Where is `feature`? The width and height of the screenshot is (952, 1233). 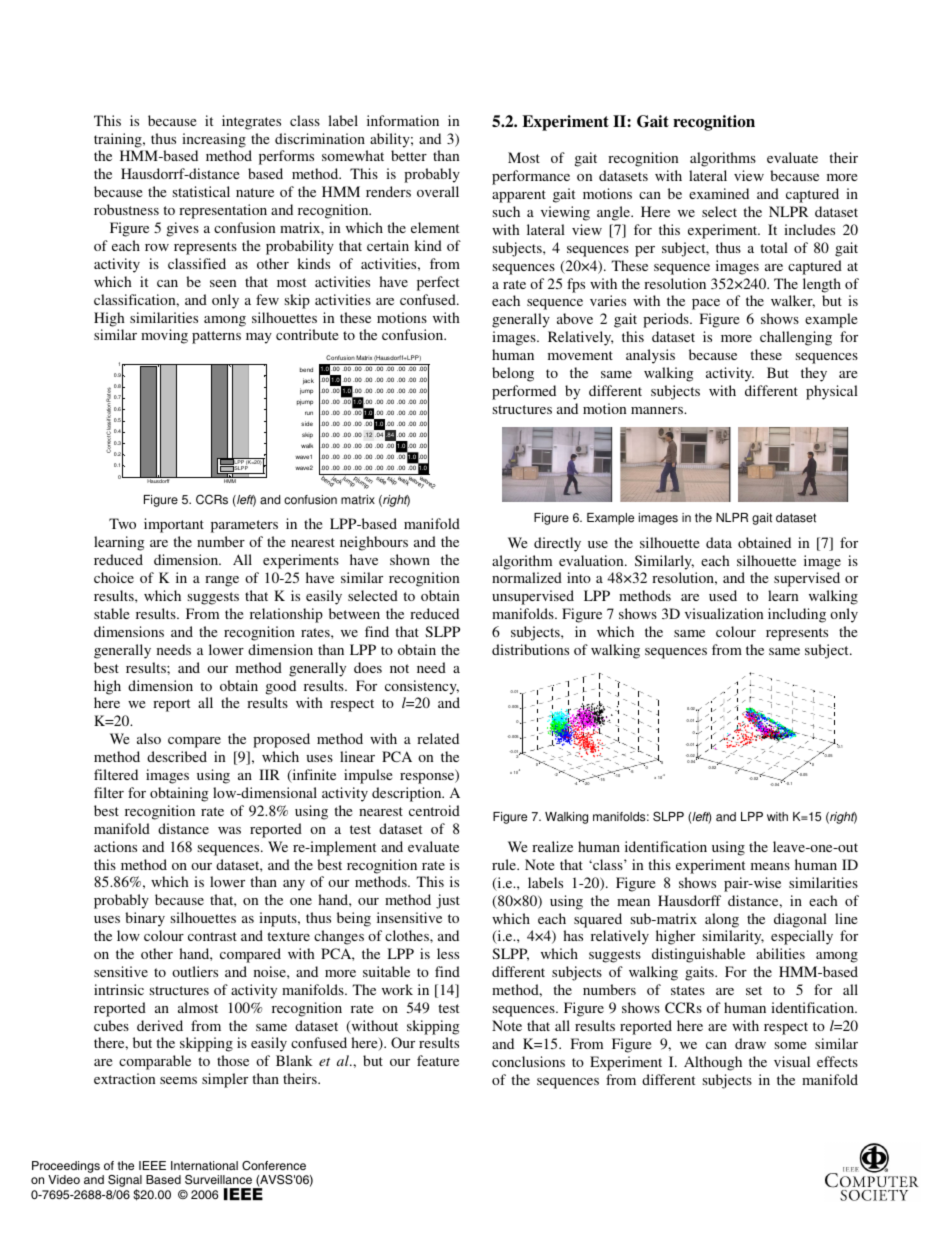
feature is located at coordinates (438, 1060).
